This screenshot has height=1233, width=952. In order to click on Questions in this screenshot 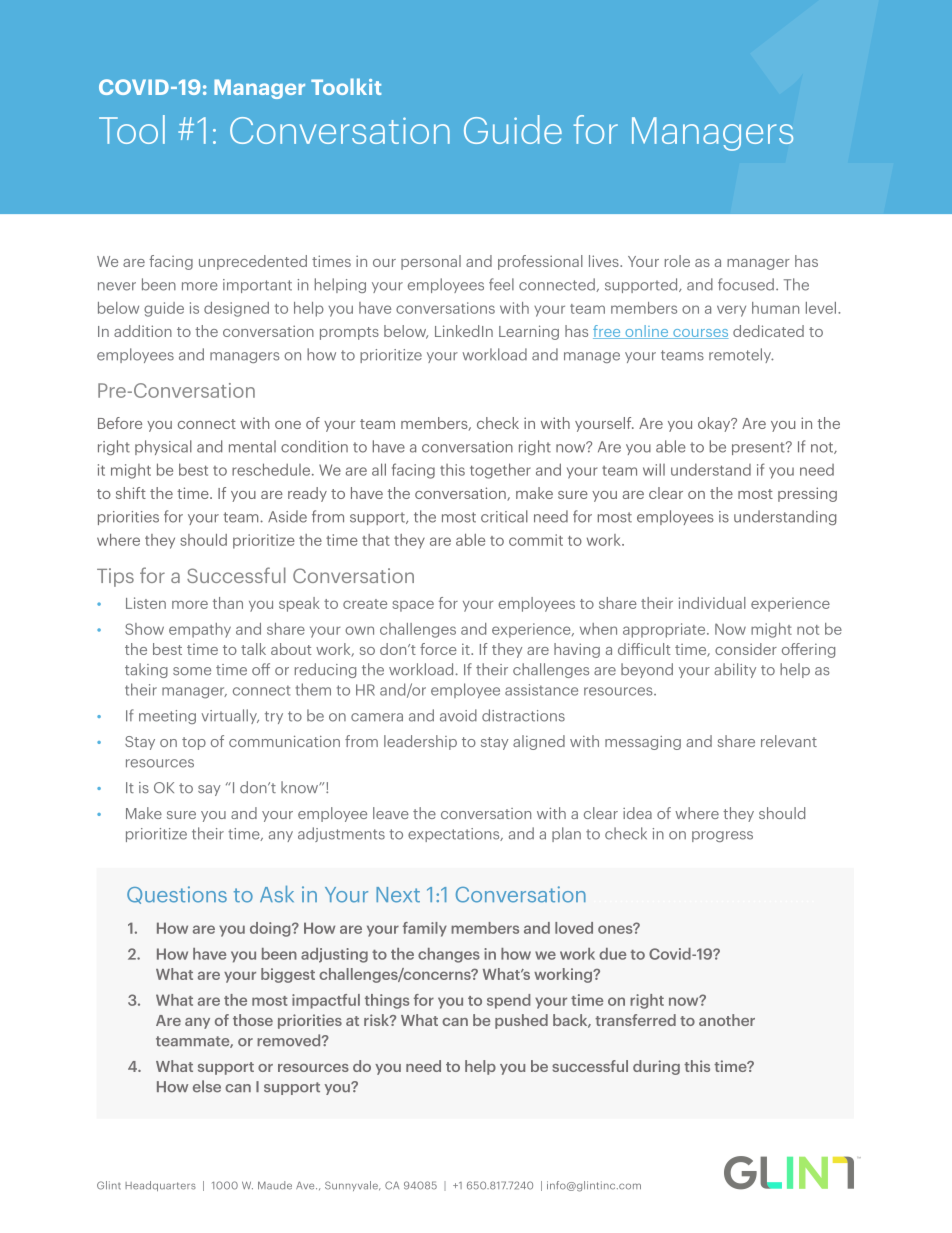, I will do `click(177, 895)`.
